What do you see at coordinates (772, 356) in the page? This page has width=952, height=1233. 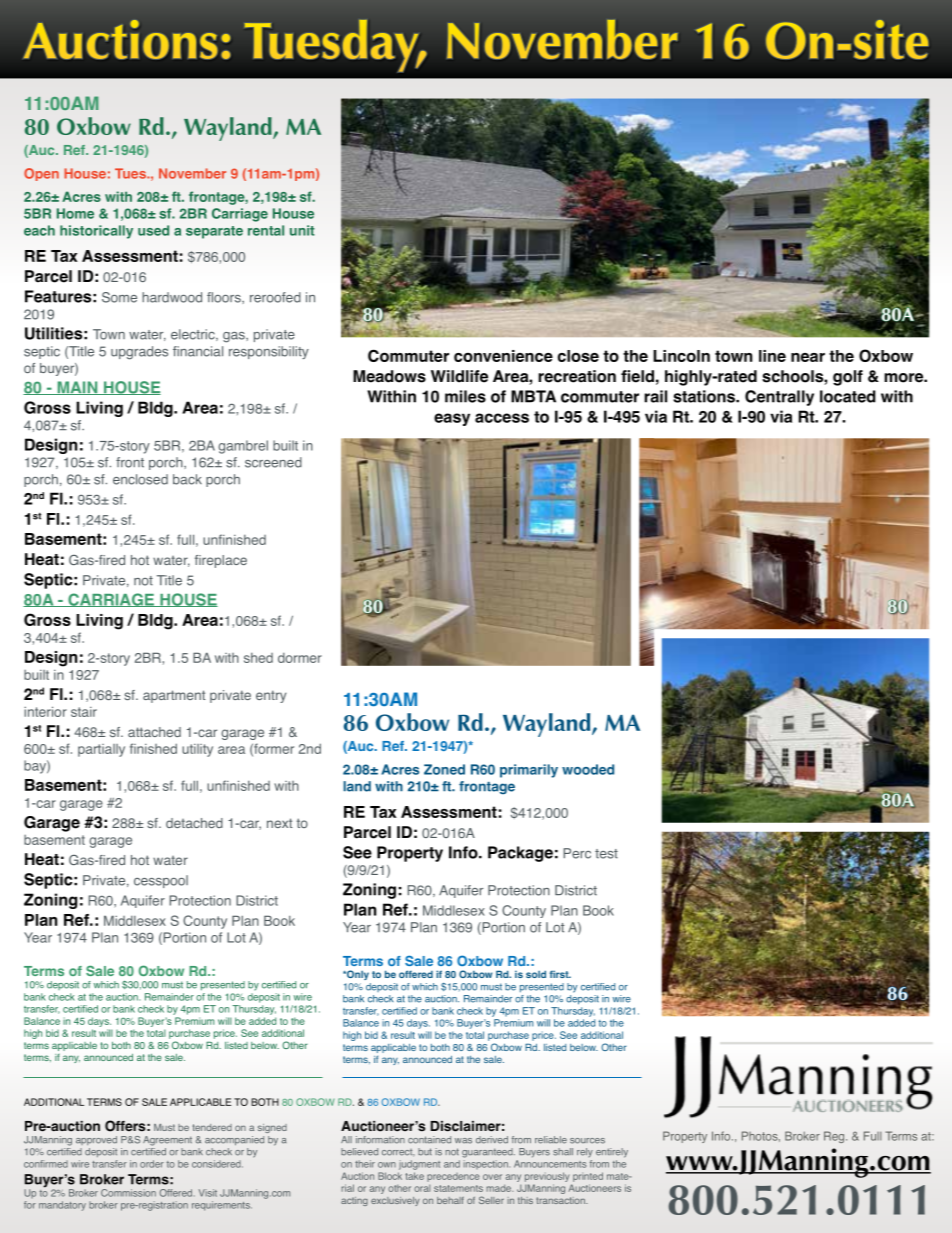 I see `line` at bounding box center [772, 356].
